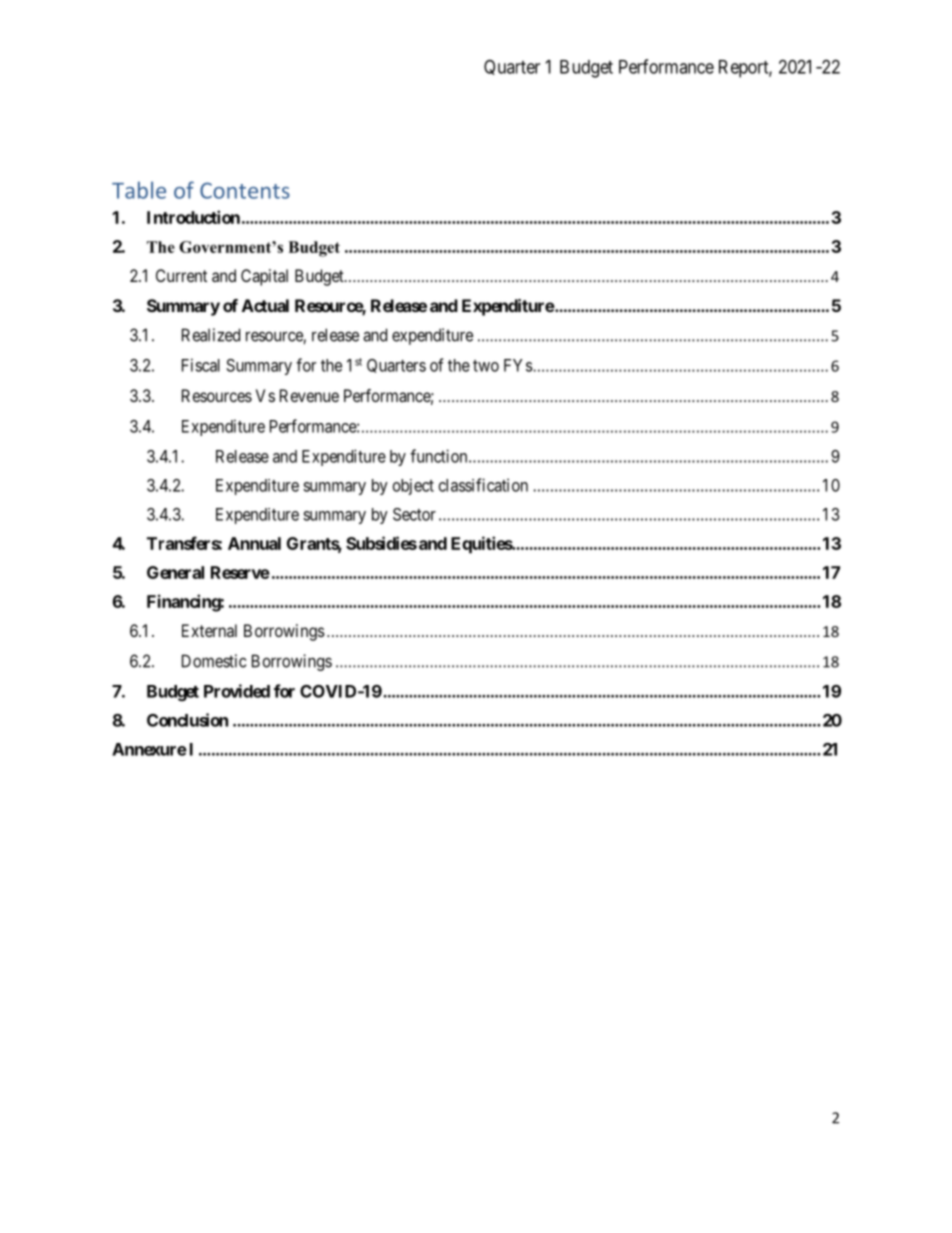 The width and height of the document is (952, 1233). I want to click on Revenue, so click(309, 395).
